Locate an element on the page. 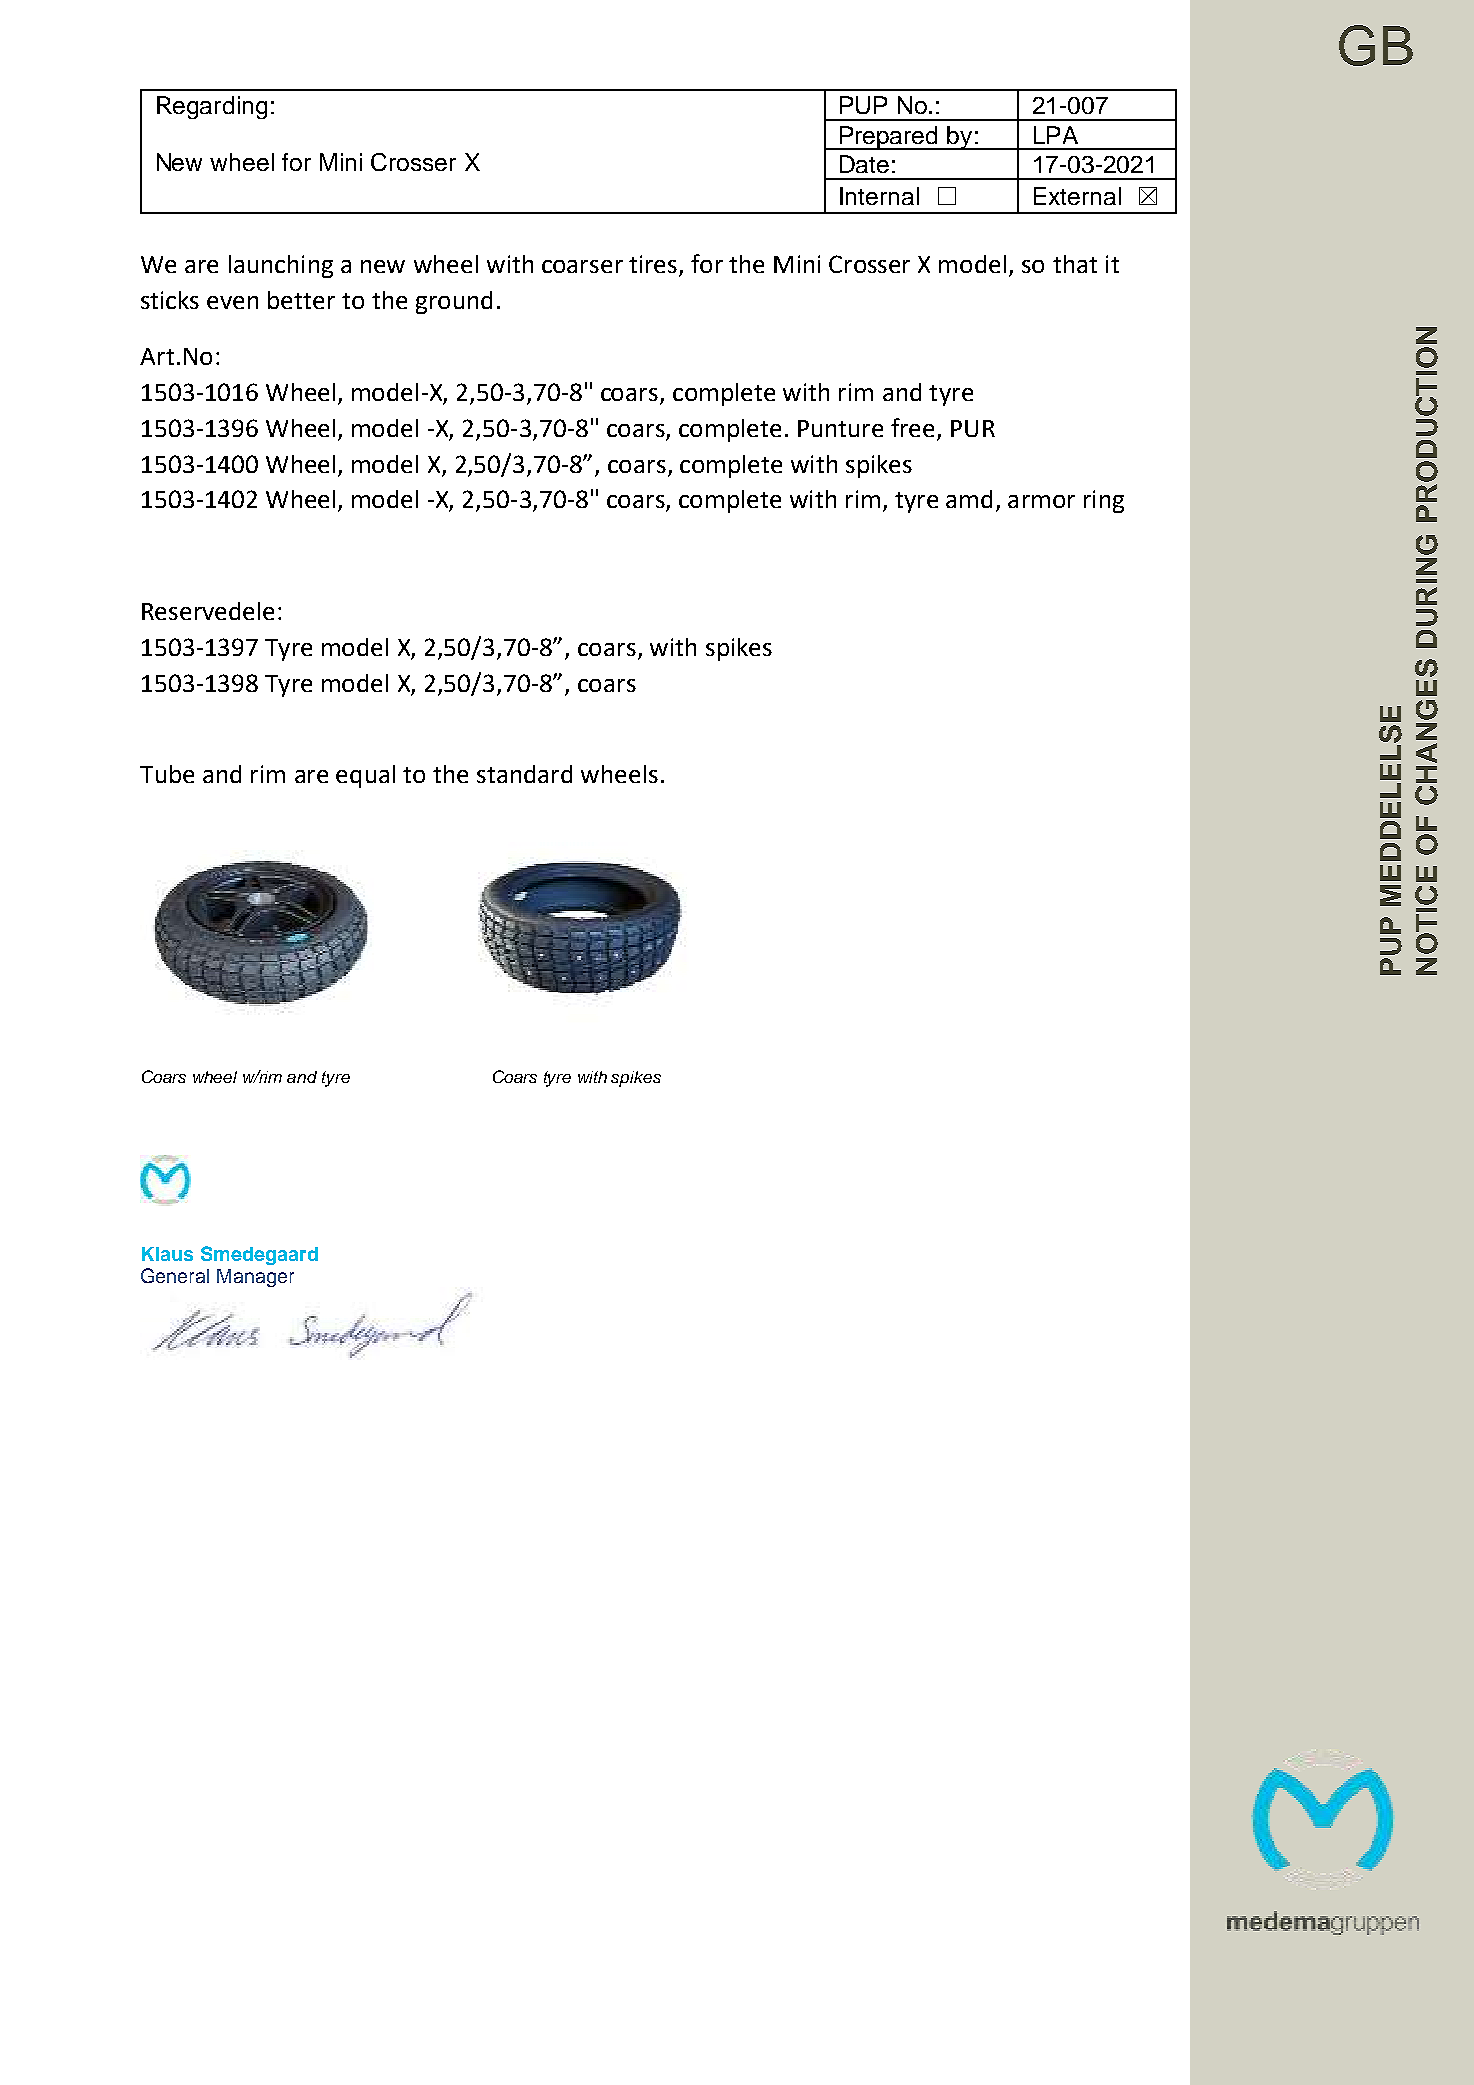 The image size is (1474, 2085). Prepared is located at coordinates (889, 138).
